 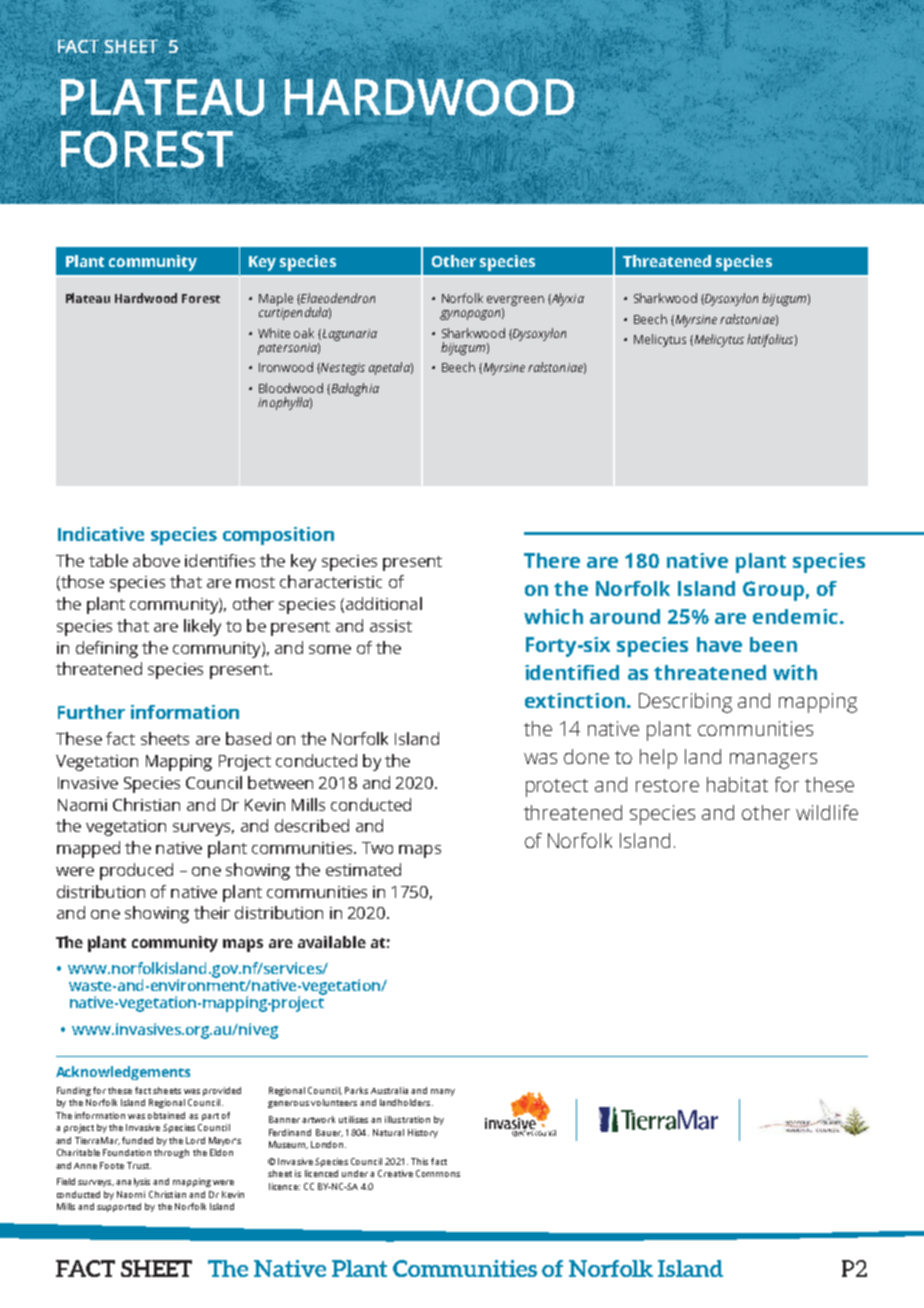 I want to click on assist, so click(x=391, y=626).
